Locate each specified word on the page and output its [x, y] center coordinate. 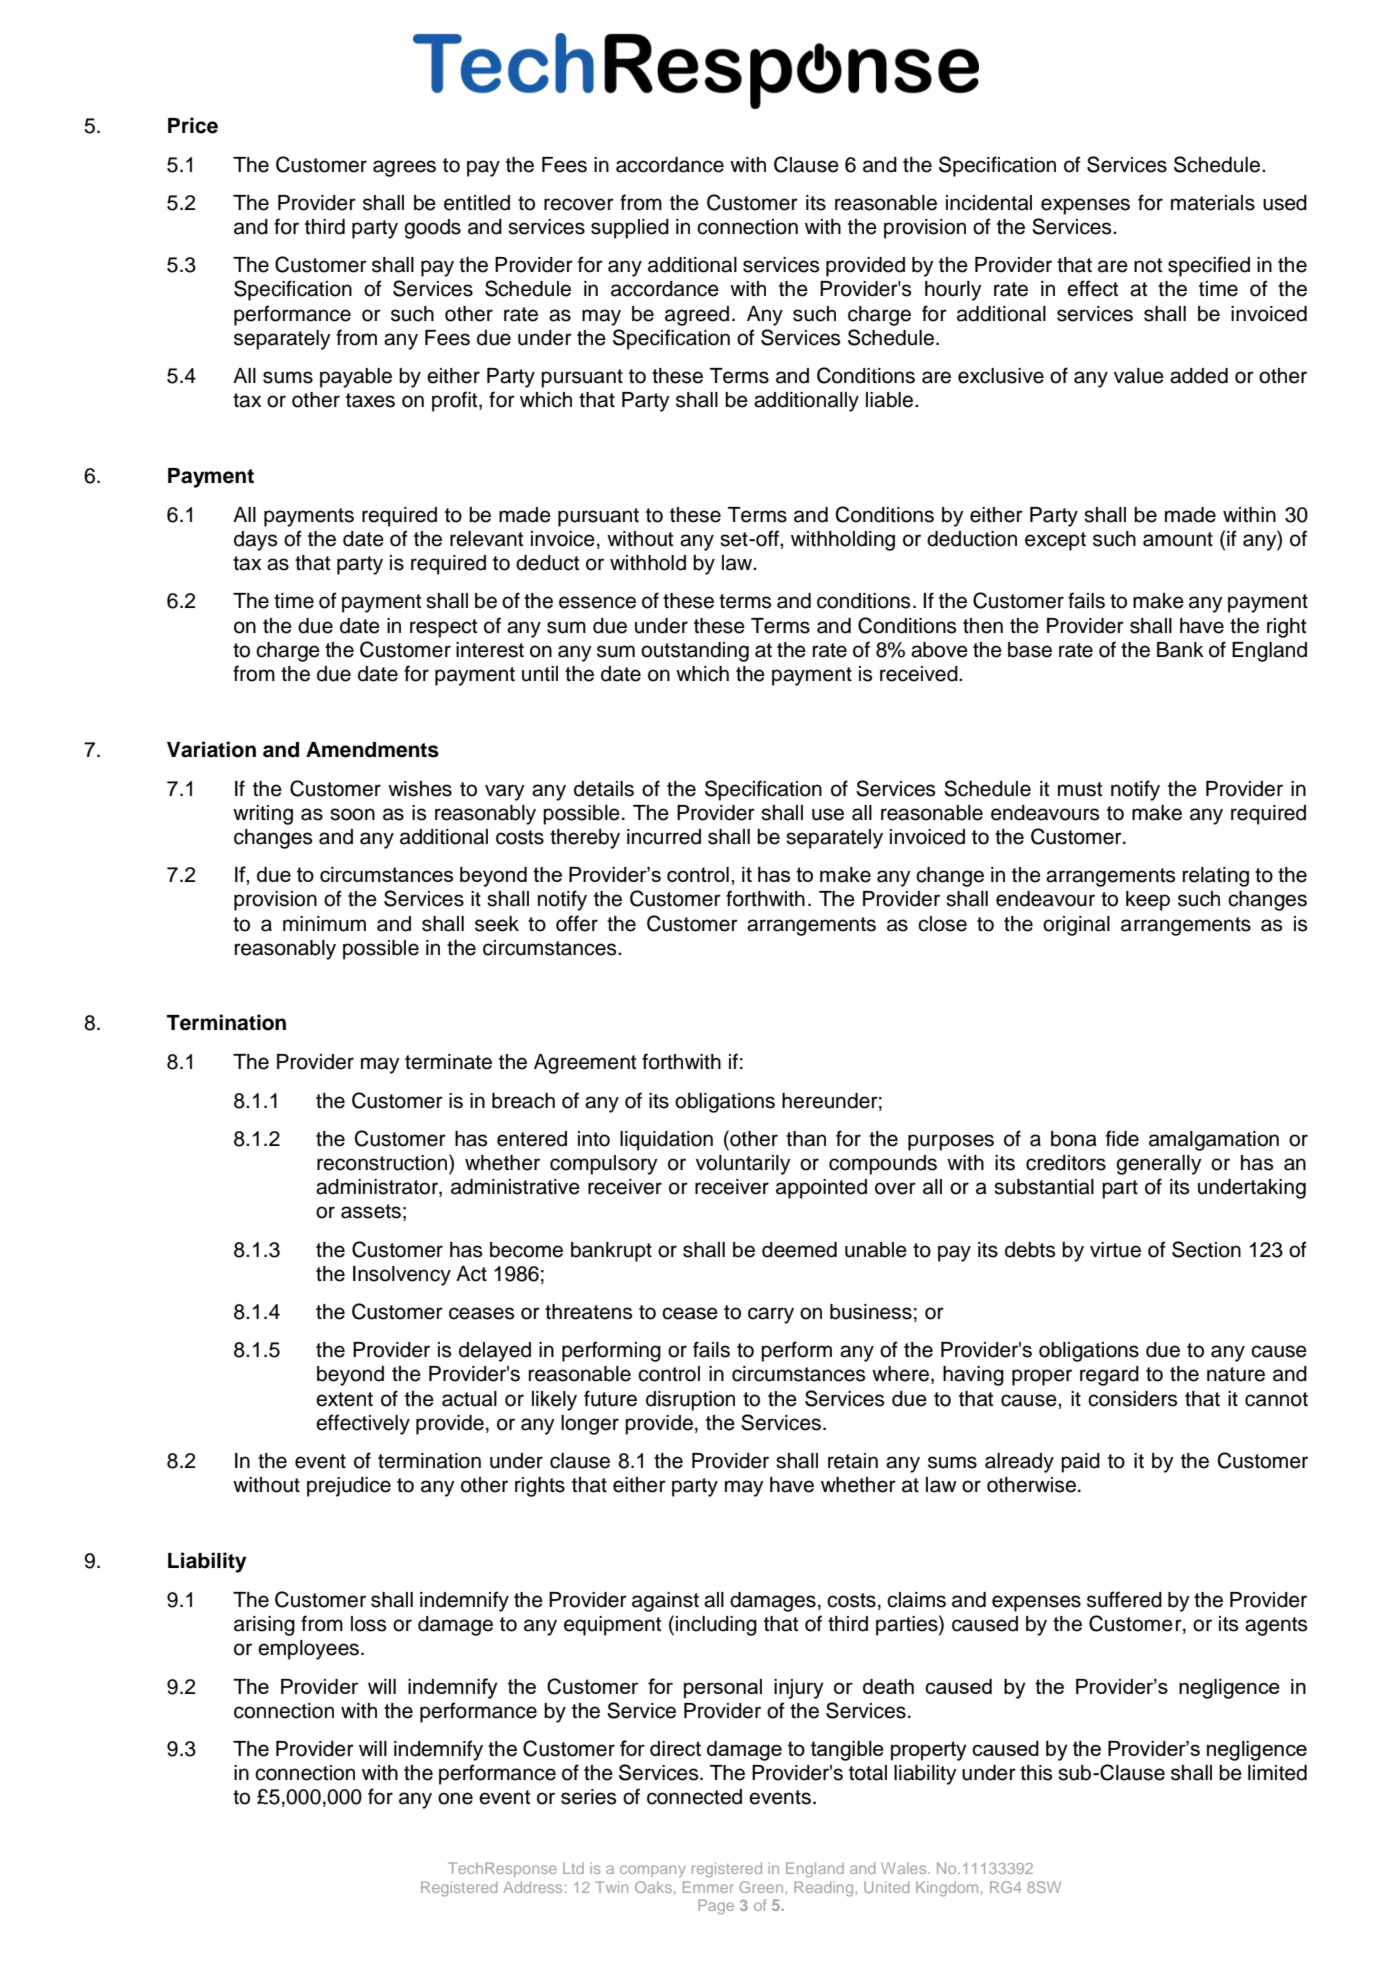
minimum [324, 924]
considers [1132, 1399]
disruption [690, 1401]
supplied [630, 229]
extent [344, 1399]
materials [1213, 203]
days [255, 541]
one [455, 1798]
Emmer [708, 1887]
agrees [404, 168]
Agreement [585, 1064]
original [1076, 926]
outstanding [695, 652]
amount [1178, 539]
